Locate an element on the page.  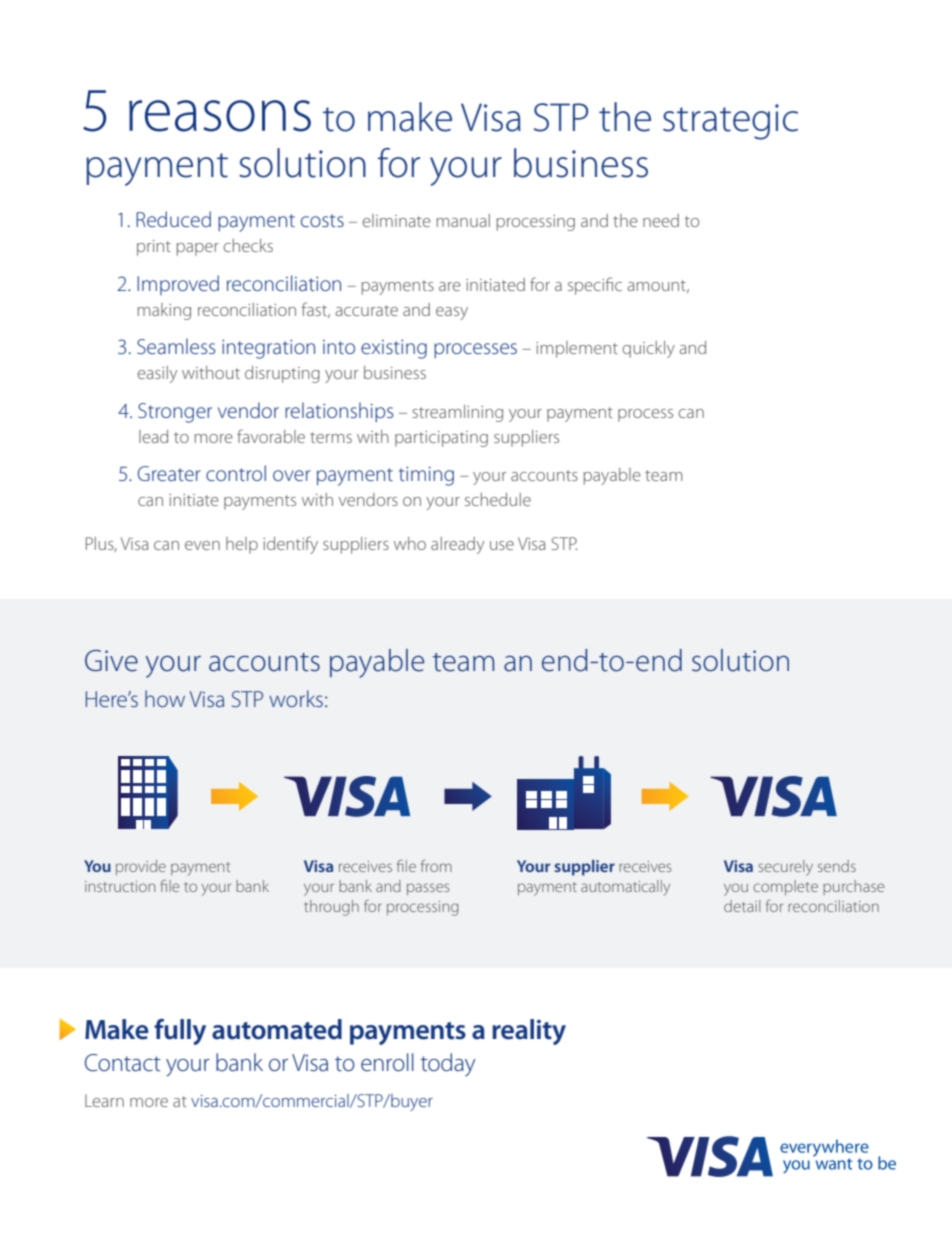
fully is located at coordinates (180, 1032).
